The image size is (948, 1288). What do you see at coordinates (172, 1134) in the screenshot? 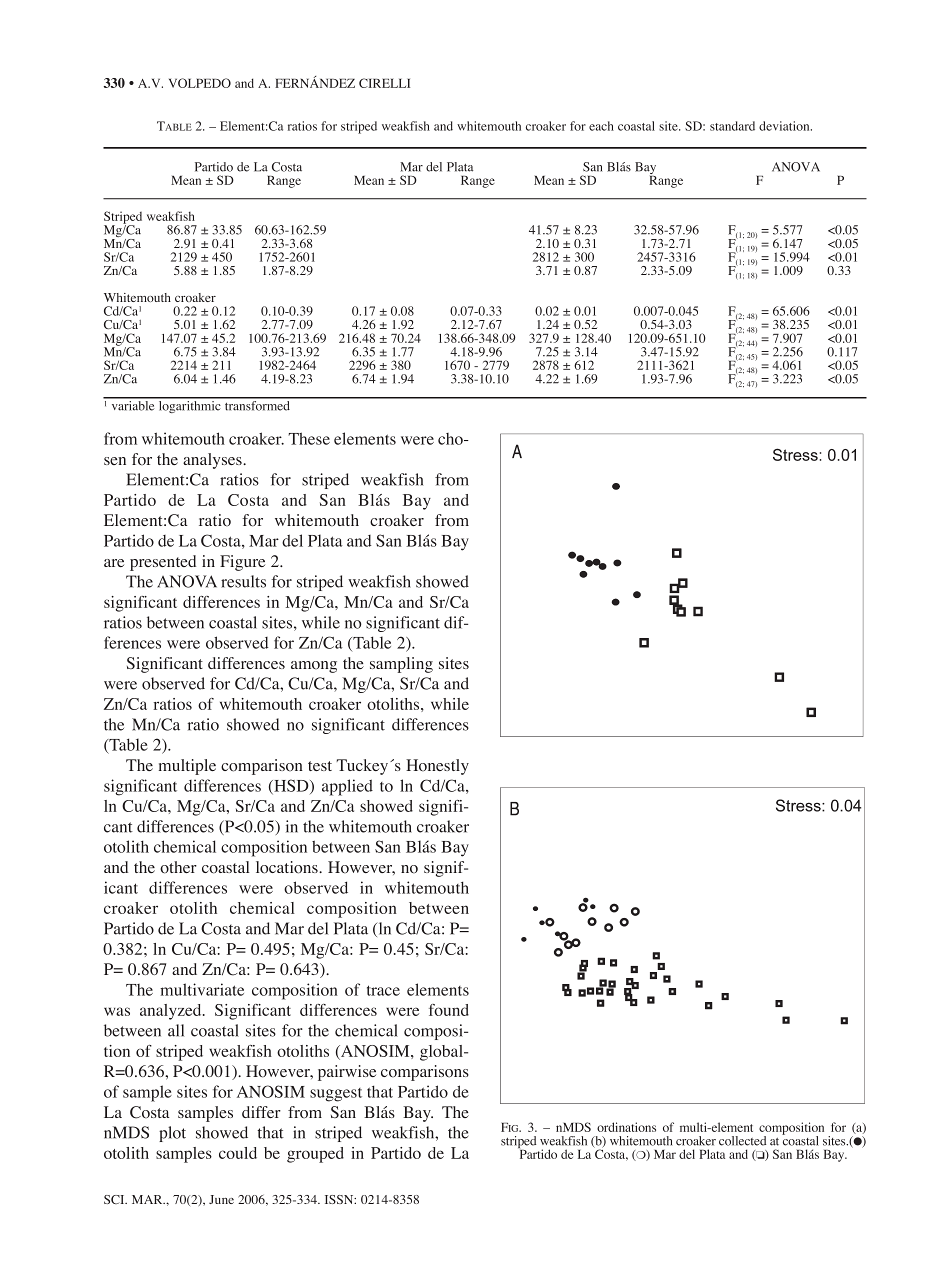
I see `plot` at bounding box center [172, 1134].
